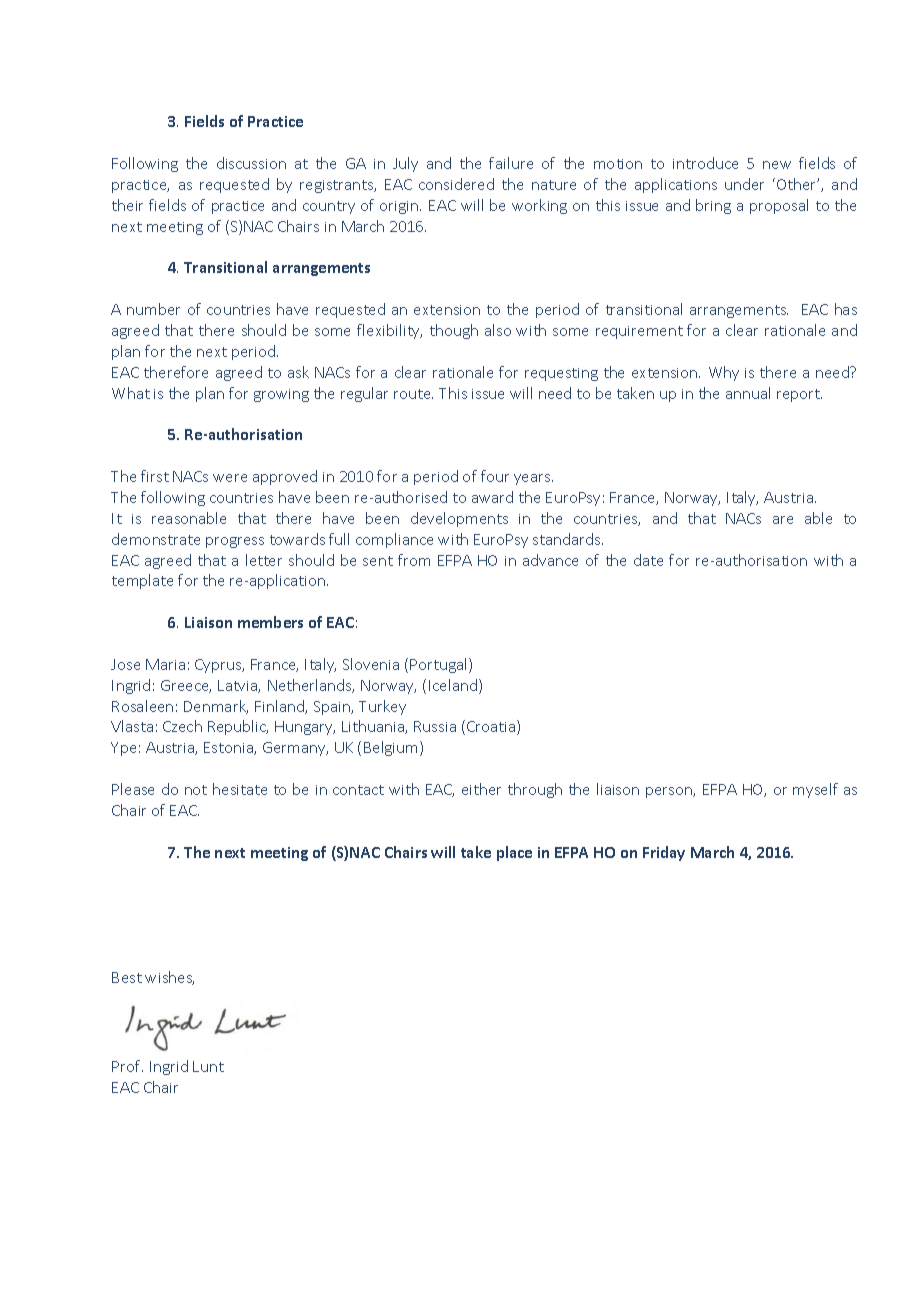 The image size is (924, 1308). I want to click on under, so click(744, 184).
